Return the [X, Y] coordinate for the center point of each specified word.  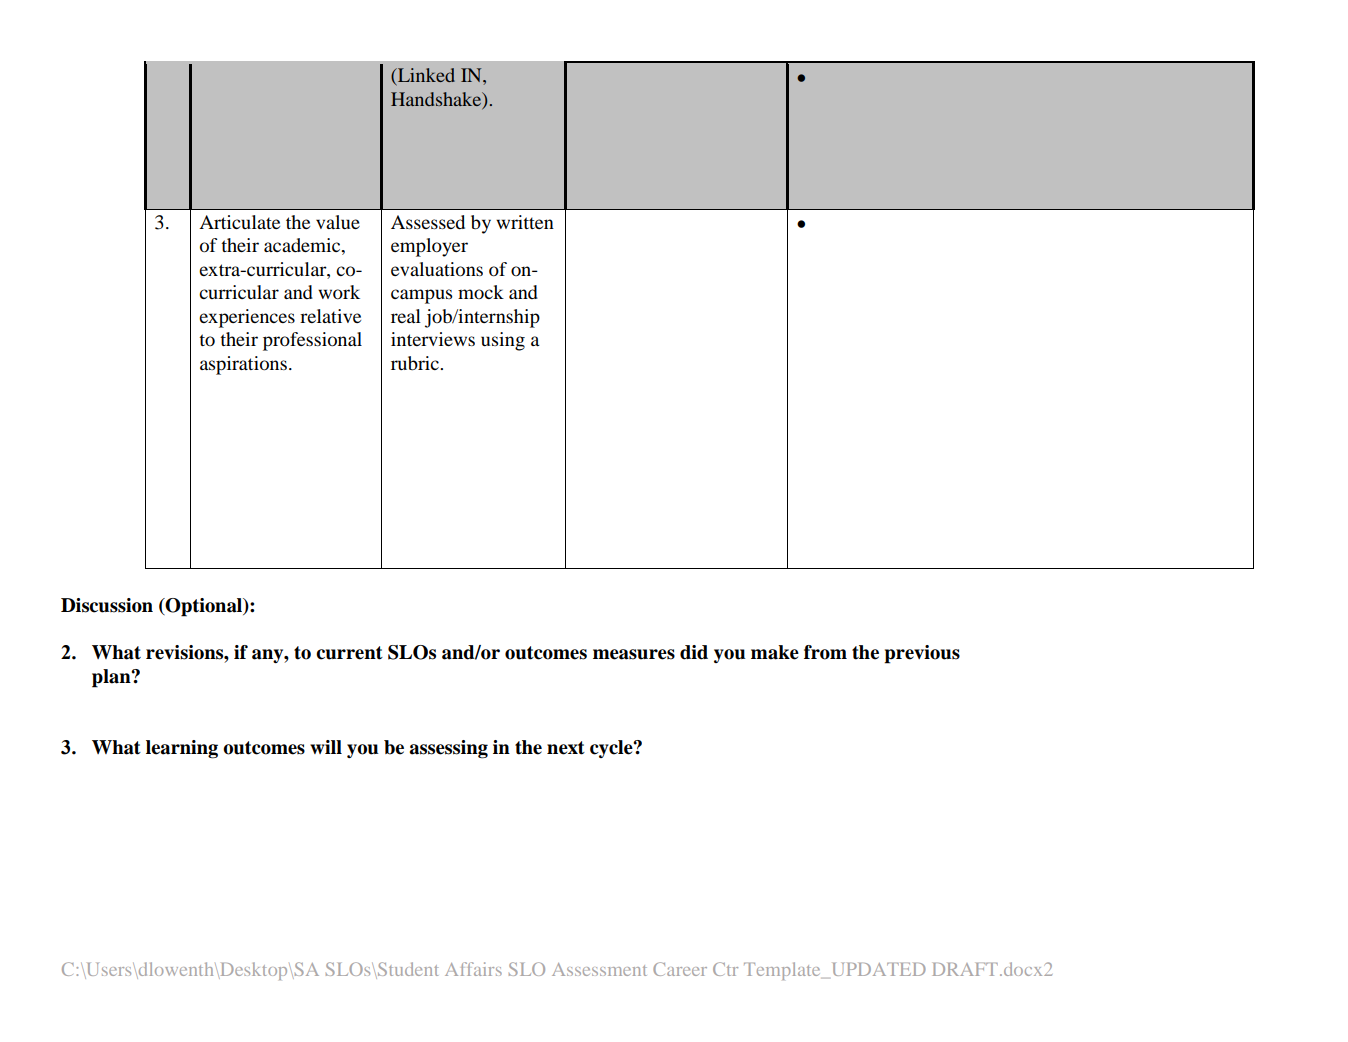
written [525, 222]
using [503, 341]
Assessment [599, 969]
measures [634, 654]
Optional [203, 607]
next [566, 748]
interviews [433, 339]
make [775, 652]
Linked [425, 76]
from [825, 652]
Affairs [473, 969]
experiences [247, 318]
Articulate [239, 222]
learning [182, 749]
